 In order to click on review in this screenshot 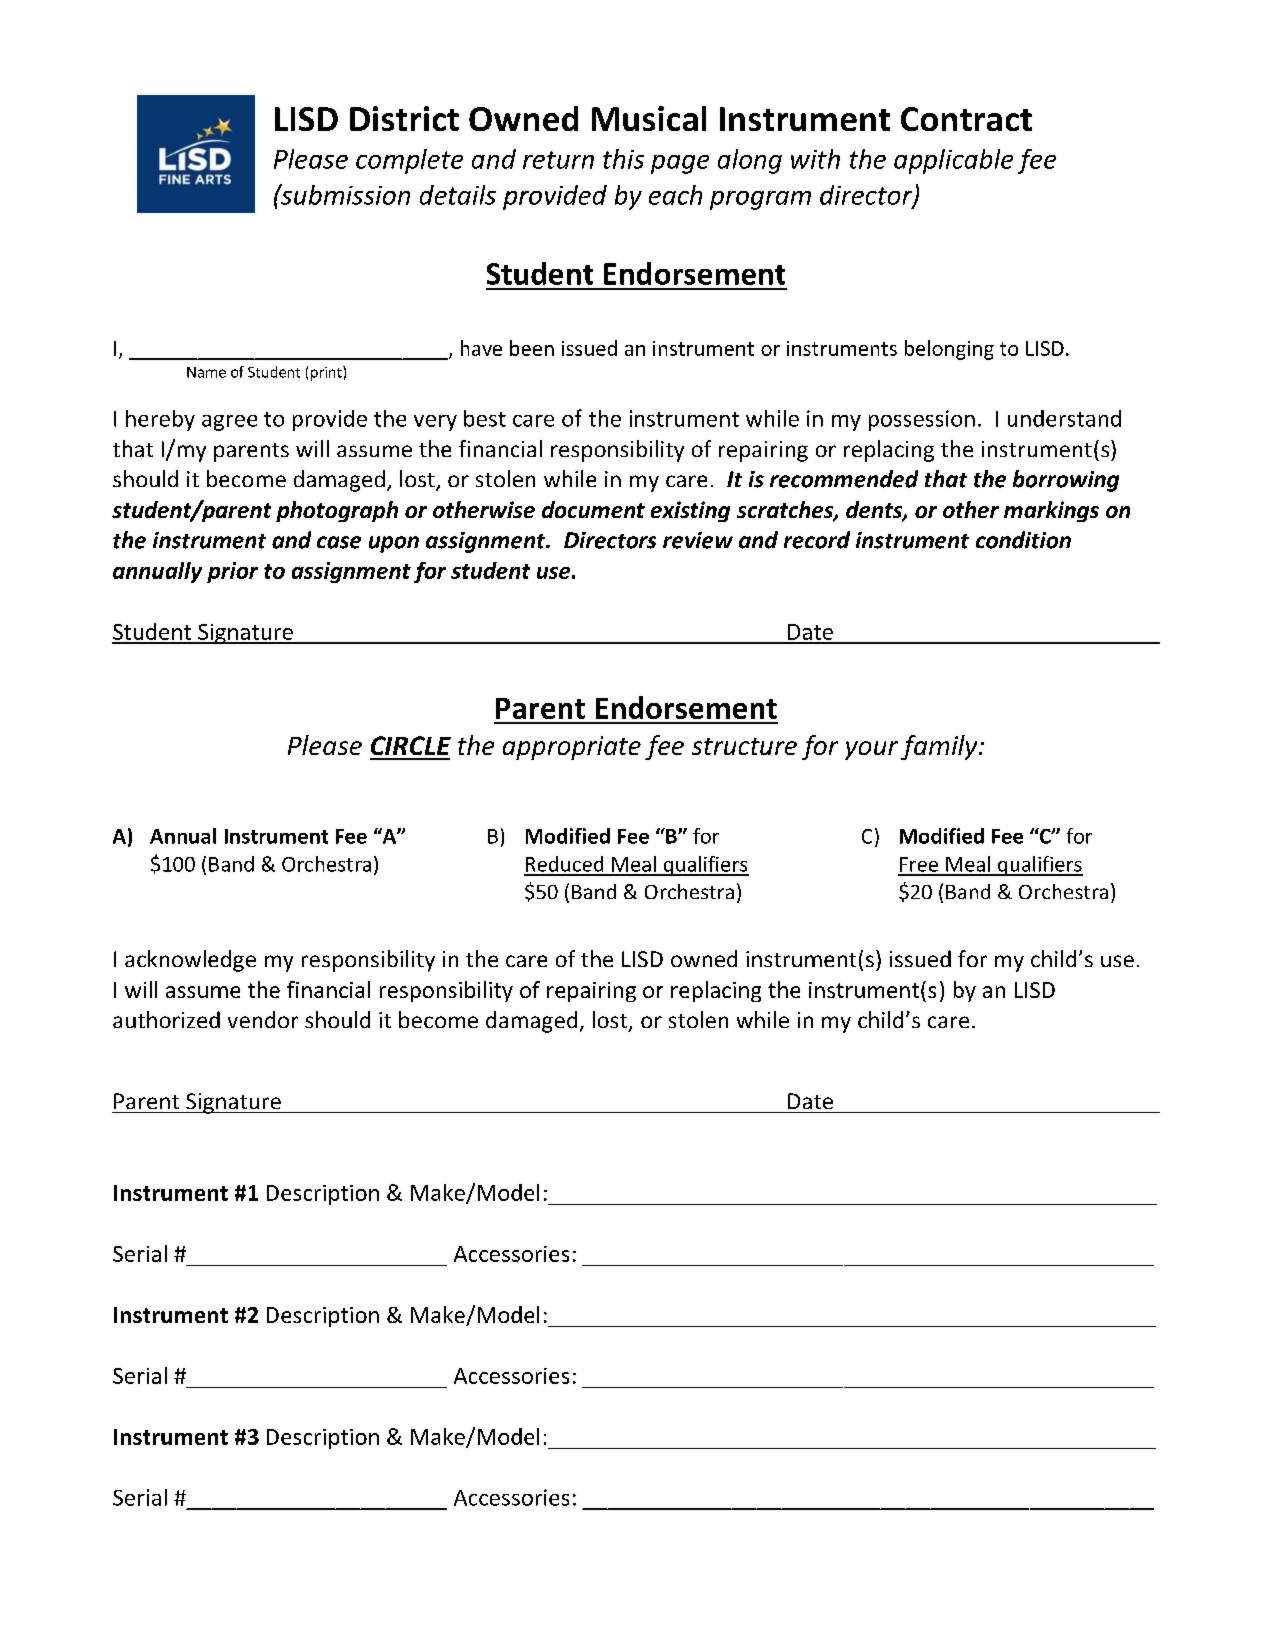, I will do `click(698, 540)`.
